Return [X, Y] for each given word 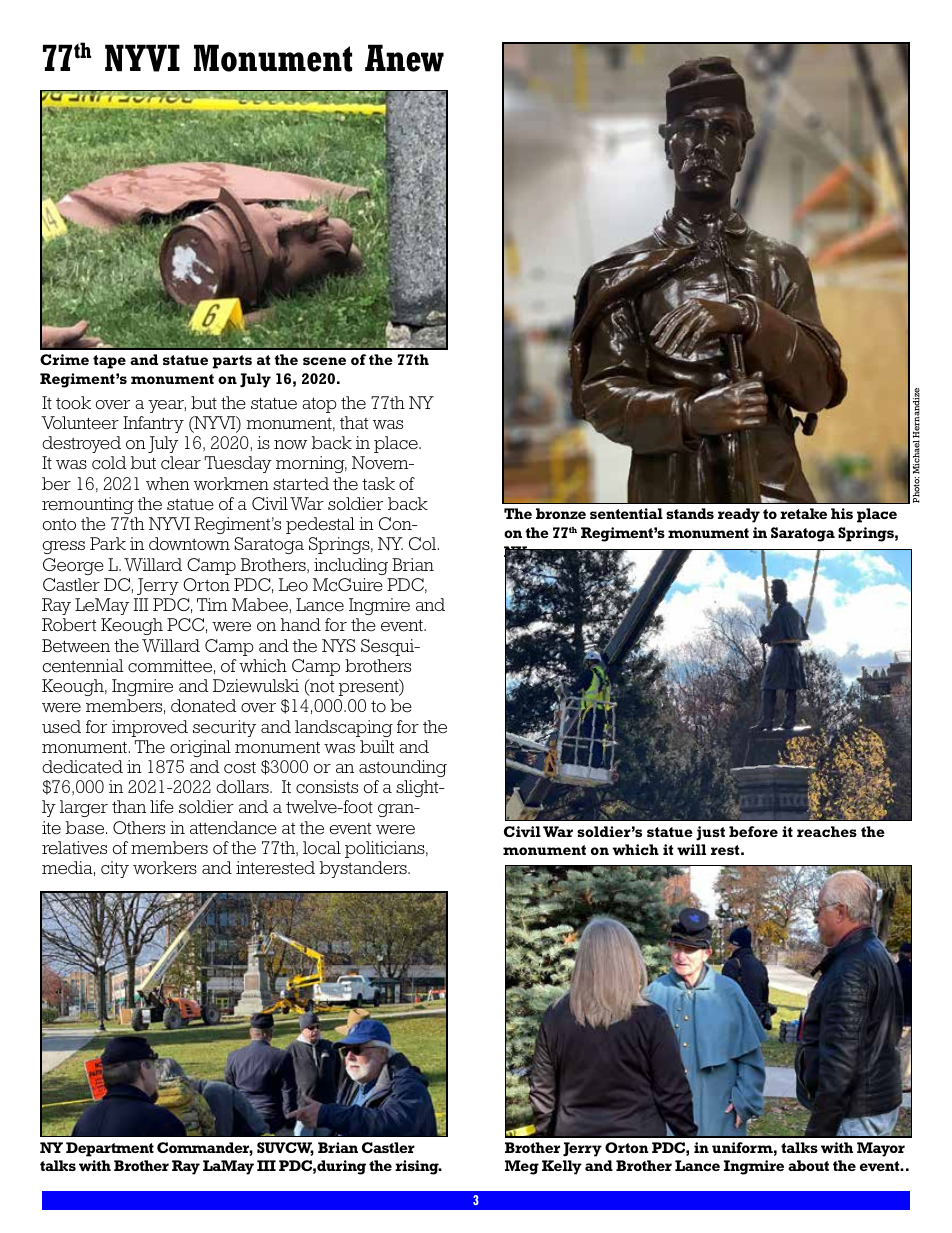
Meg [522, 1167]
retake [803, 513]
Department [110, 1149]
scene [324, 361]
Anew [404, 58]
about [808, 1165]
